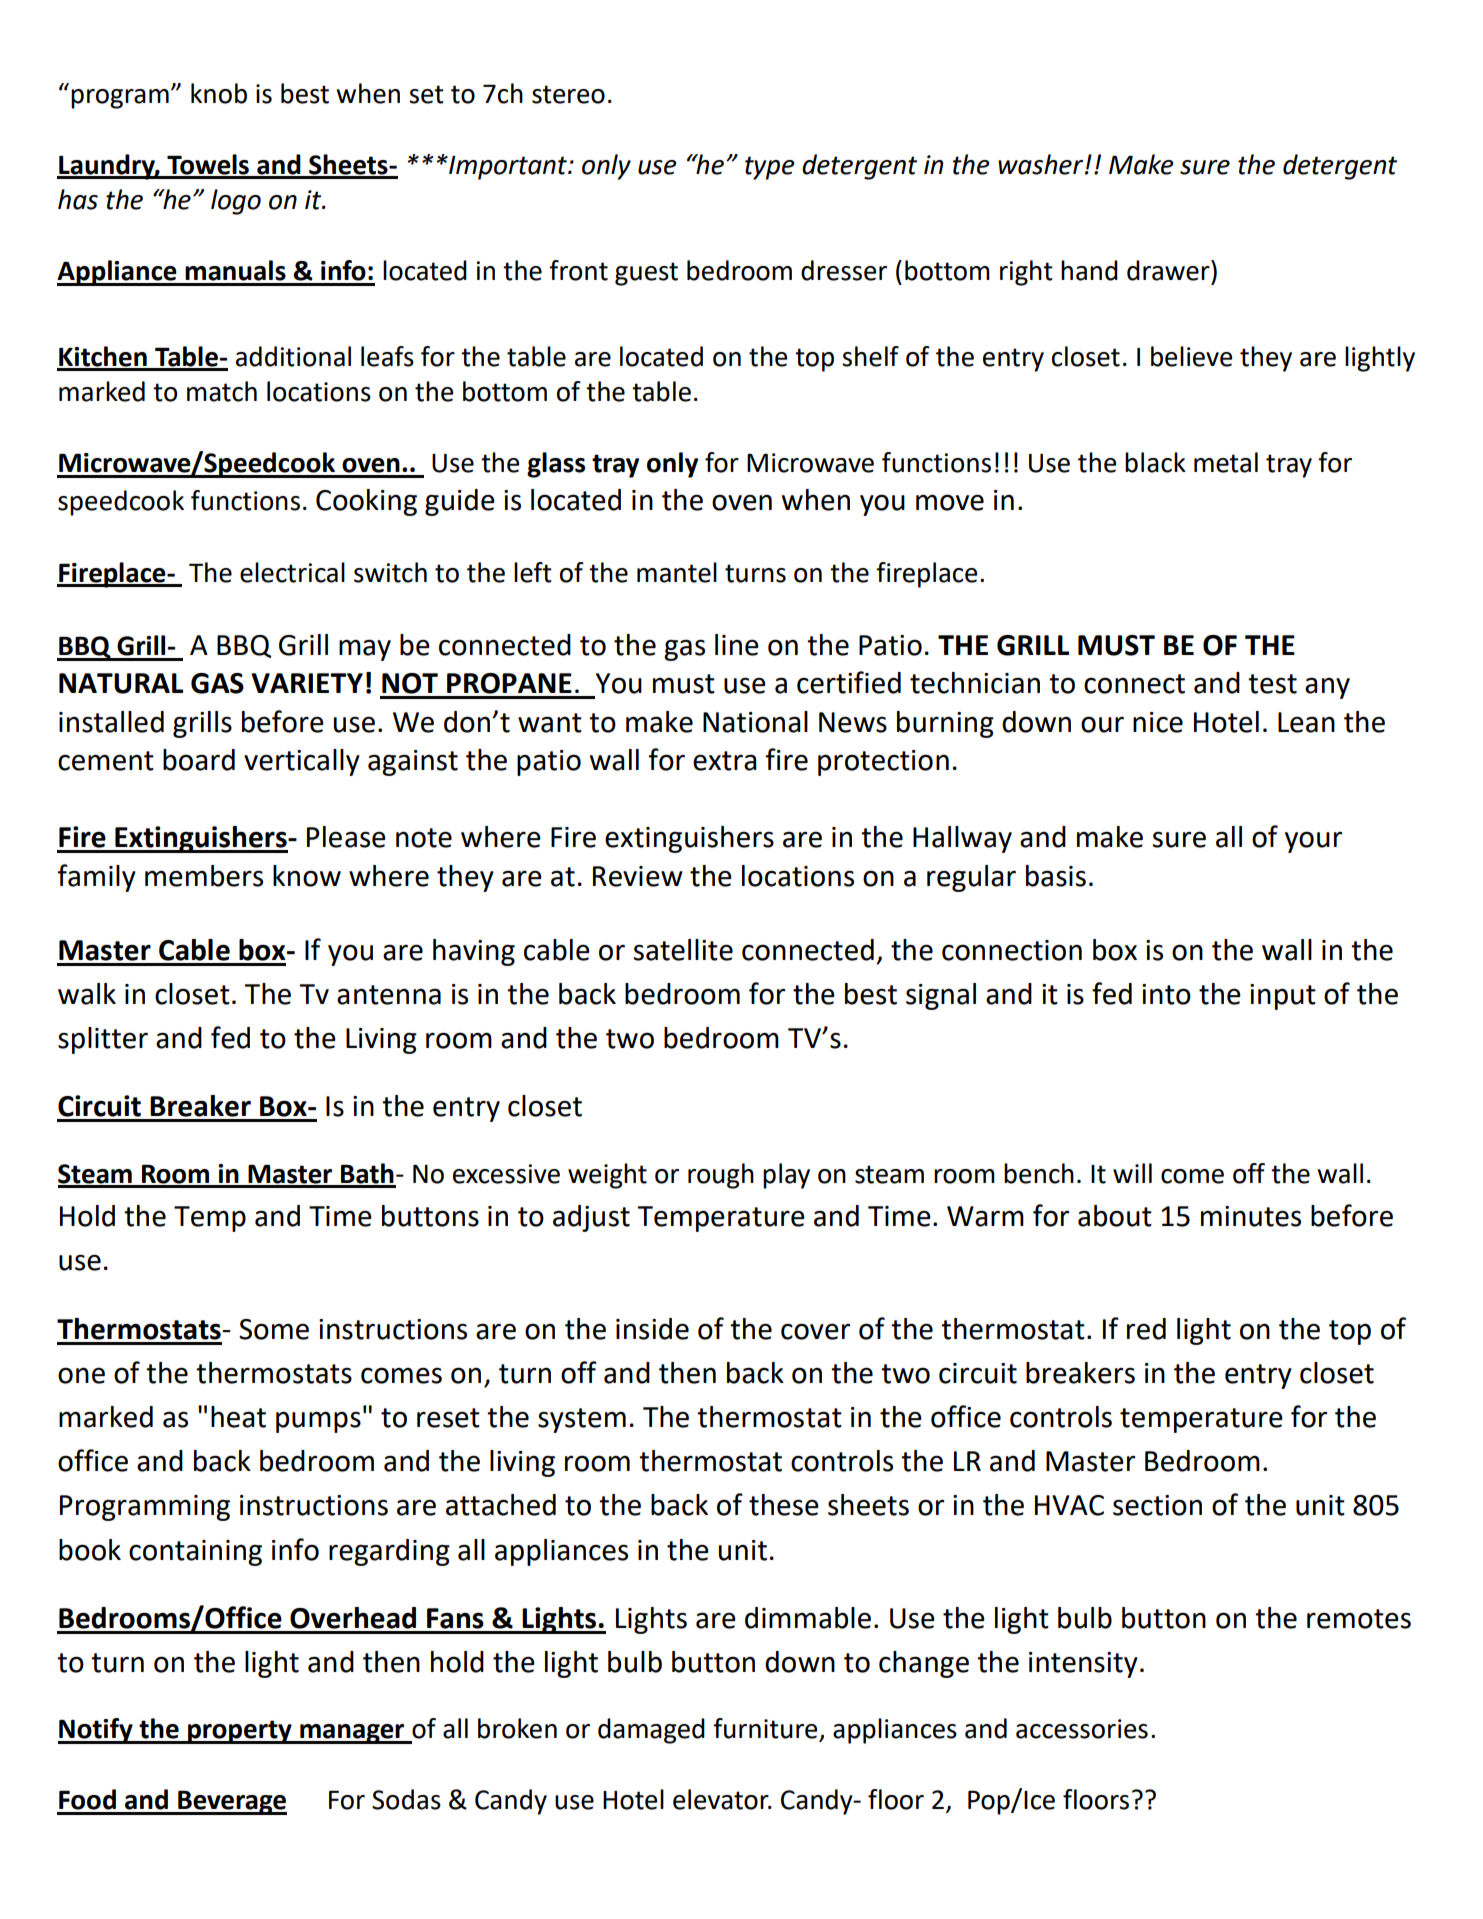 The height and width of the image is (1919, 1483). What do you see at coordinates (1166, 994) in the image?
I see `into` at bounding box center [1166, 994].
